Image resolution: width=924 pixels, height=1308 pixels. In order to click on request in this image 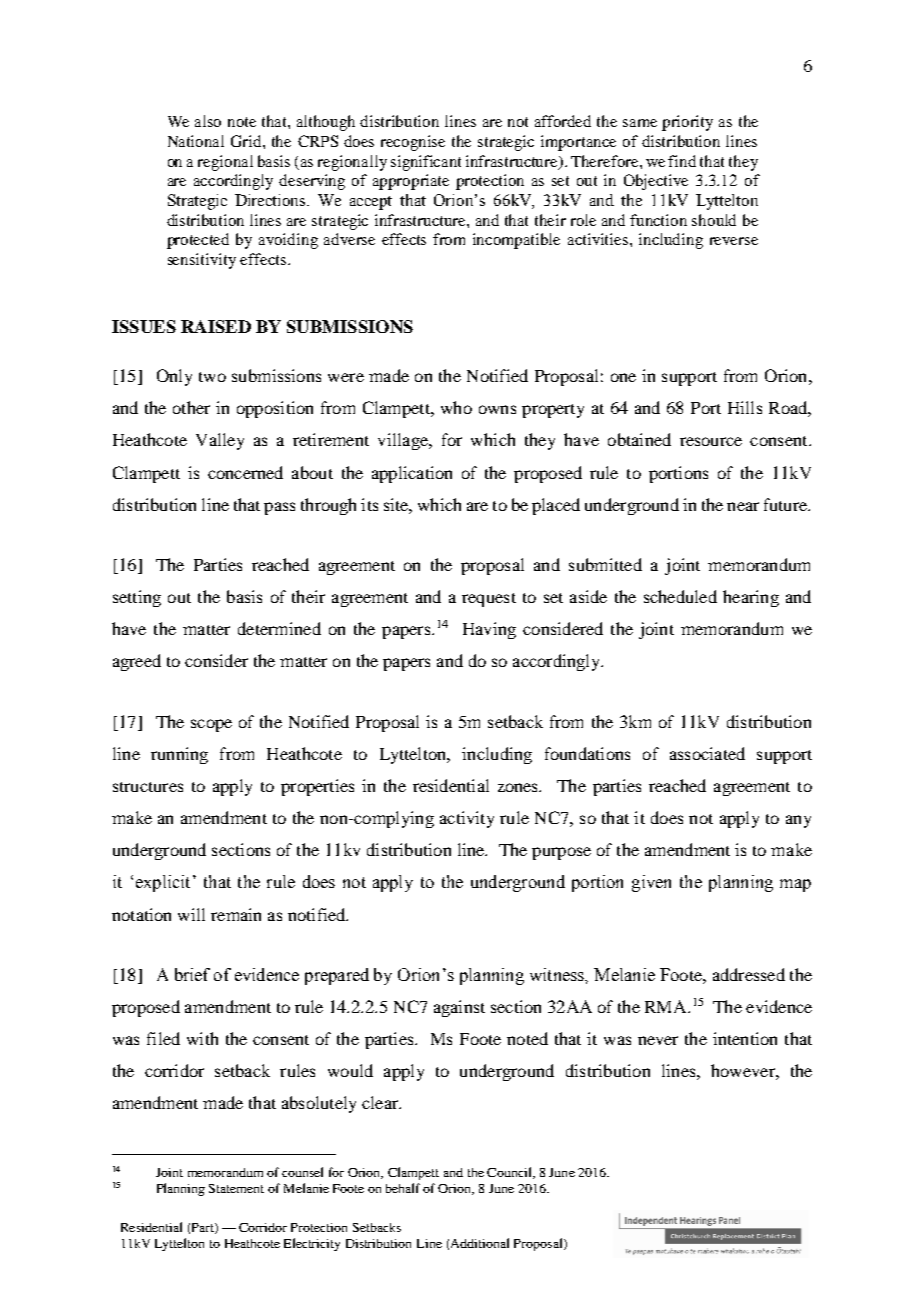, I will do `click(489, 600)`.
